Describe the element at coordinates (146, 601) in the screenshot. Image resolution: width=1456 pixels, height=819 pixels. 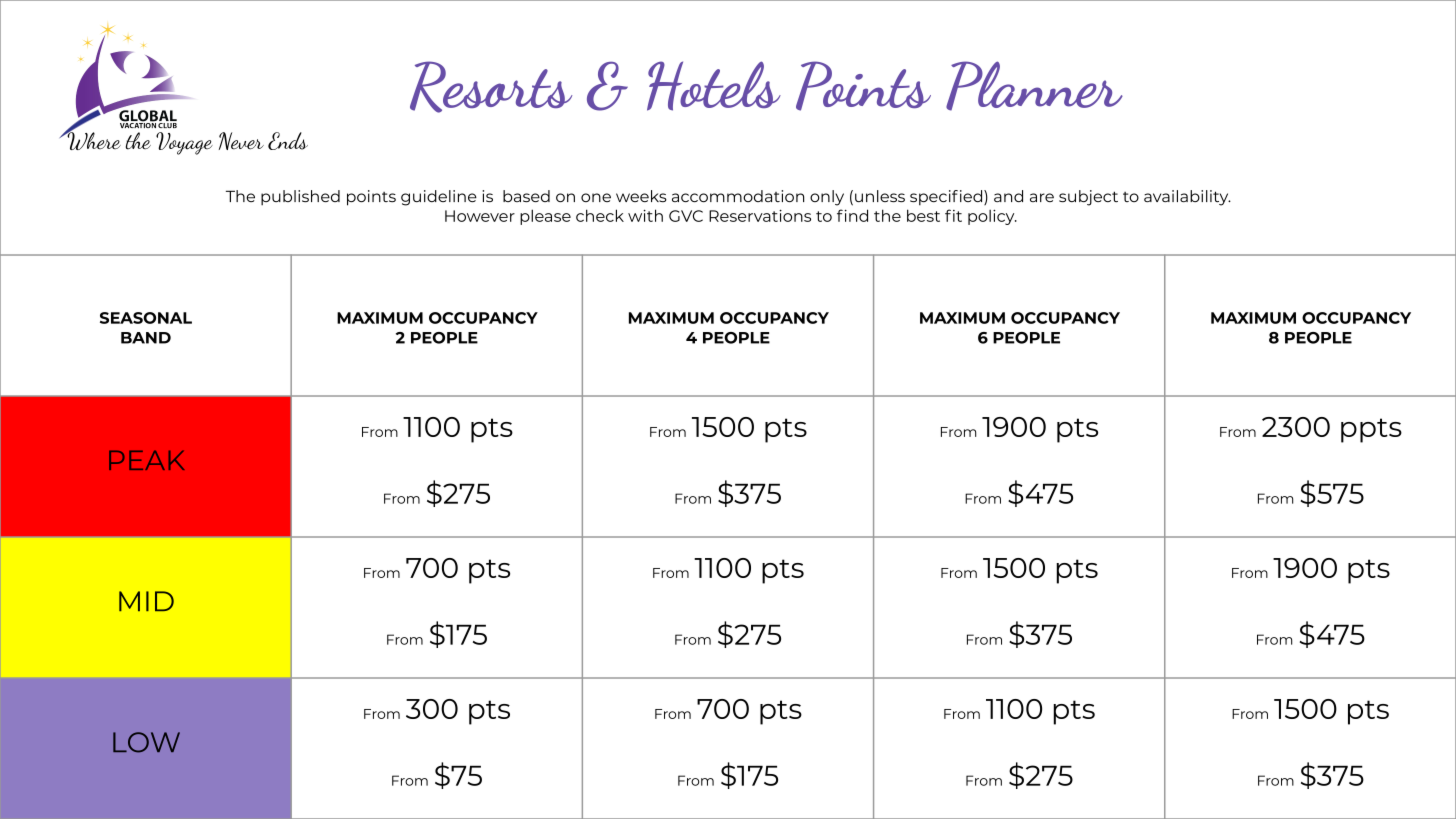
I see `MID` at that location.
